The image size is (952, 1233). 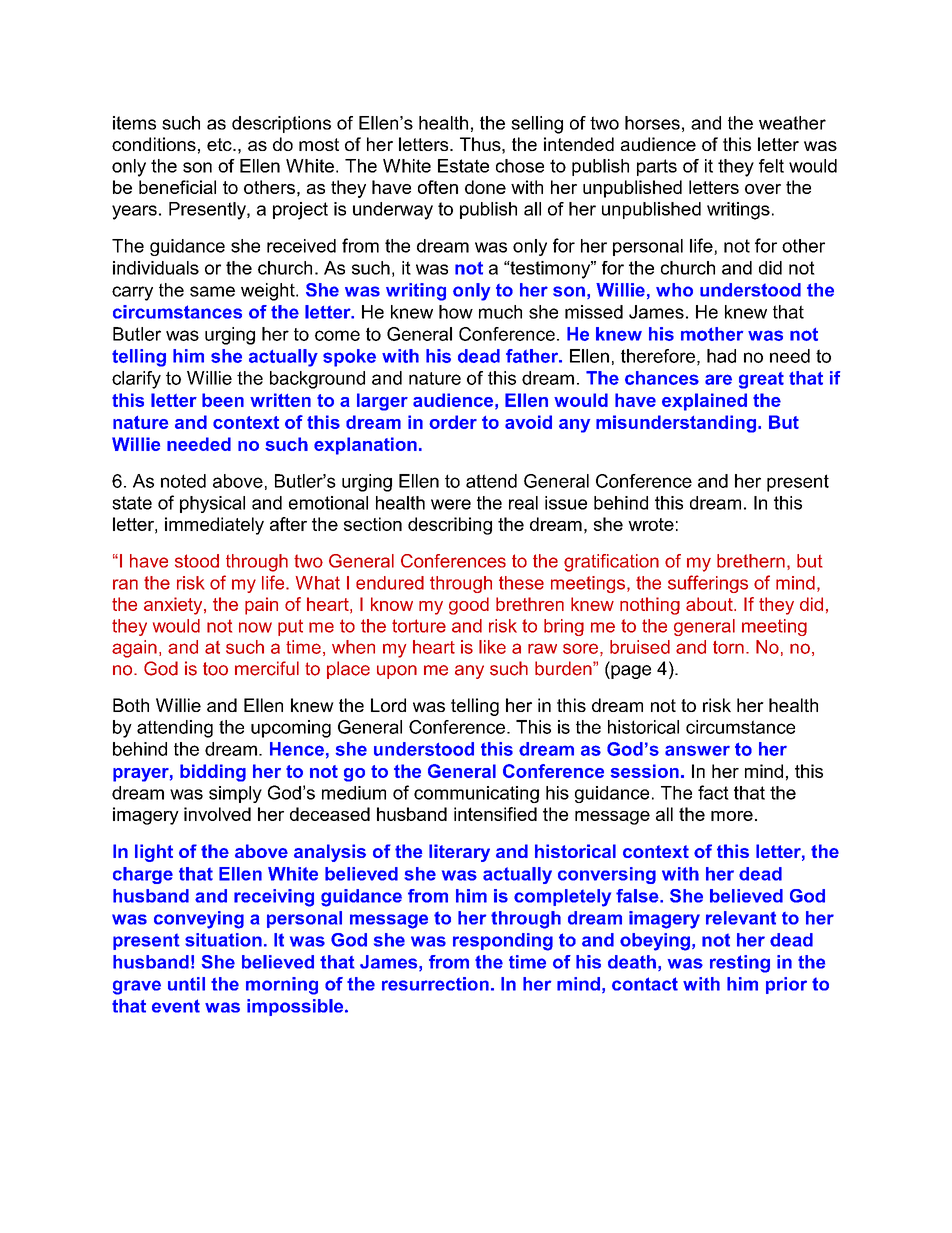 What do you see at coordinates (438, 187) in the document?
I see `often` at bounding box center [438, 187].
